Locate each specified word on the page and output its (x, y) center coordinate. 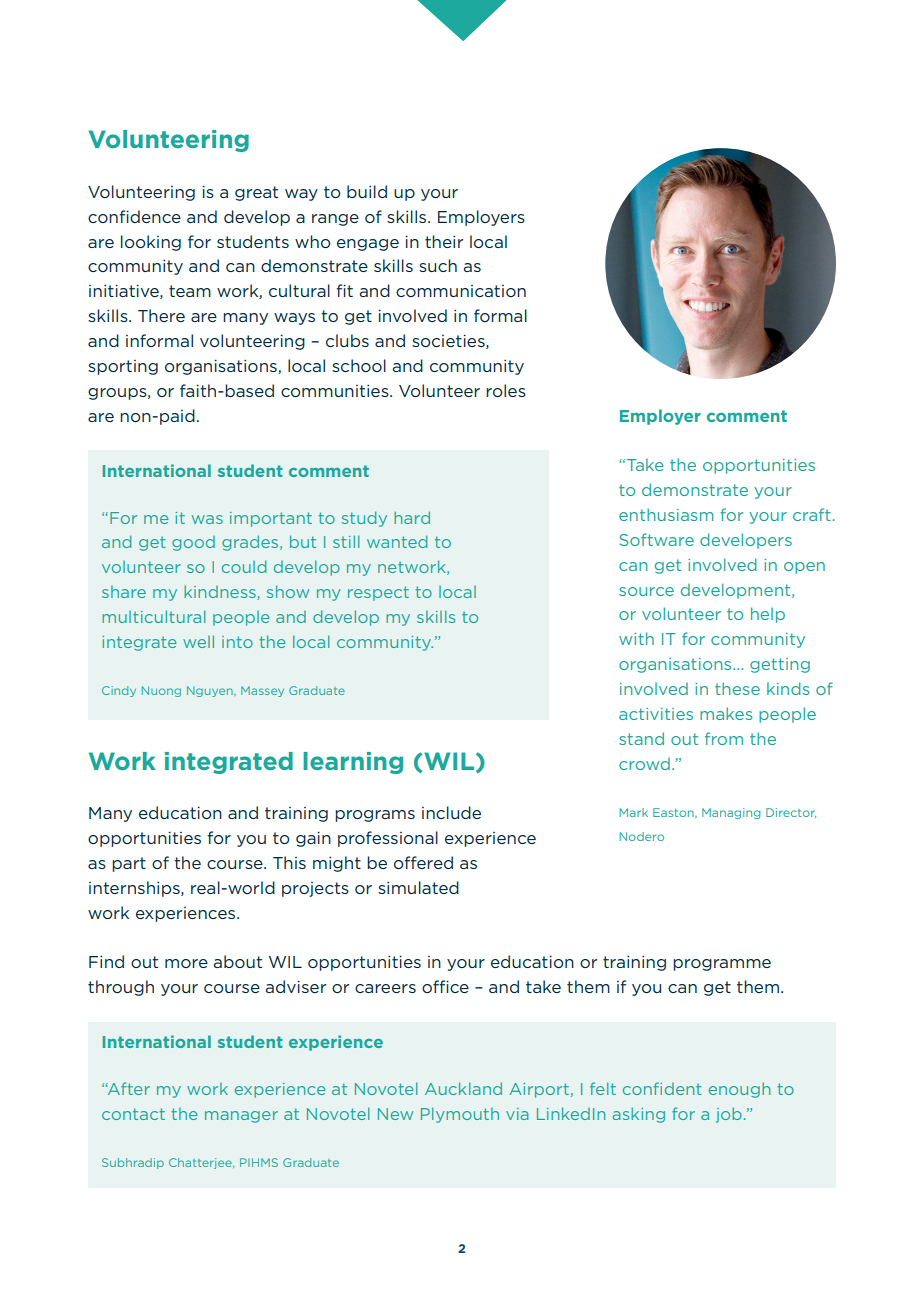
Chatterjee (201, 1163)
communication (461, 291)
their (444, 241)
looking (151, 243)
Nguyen (211, 691)
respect (378, 593)
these (737, 688)
